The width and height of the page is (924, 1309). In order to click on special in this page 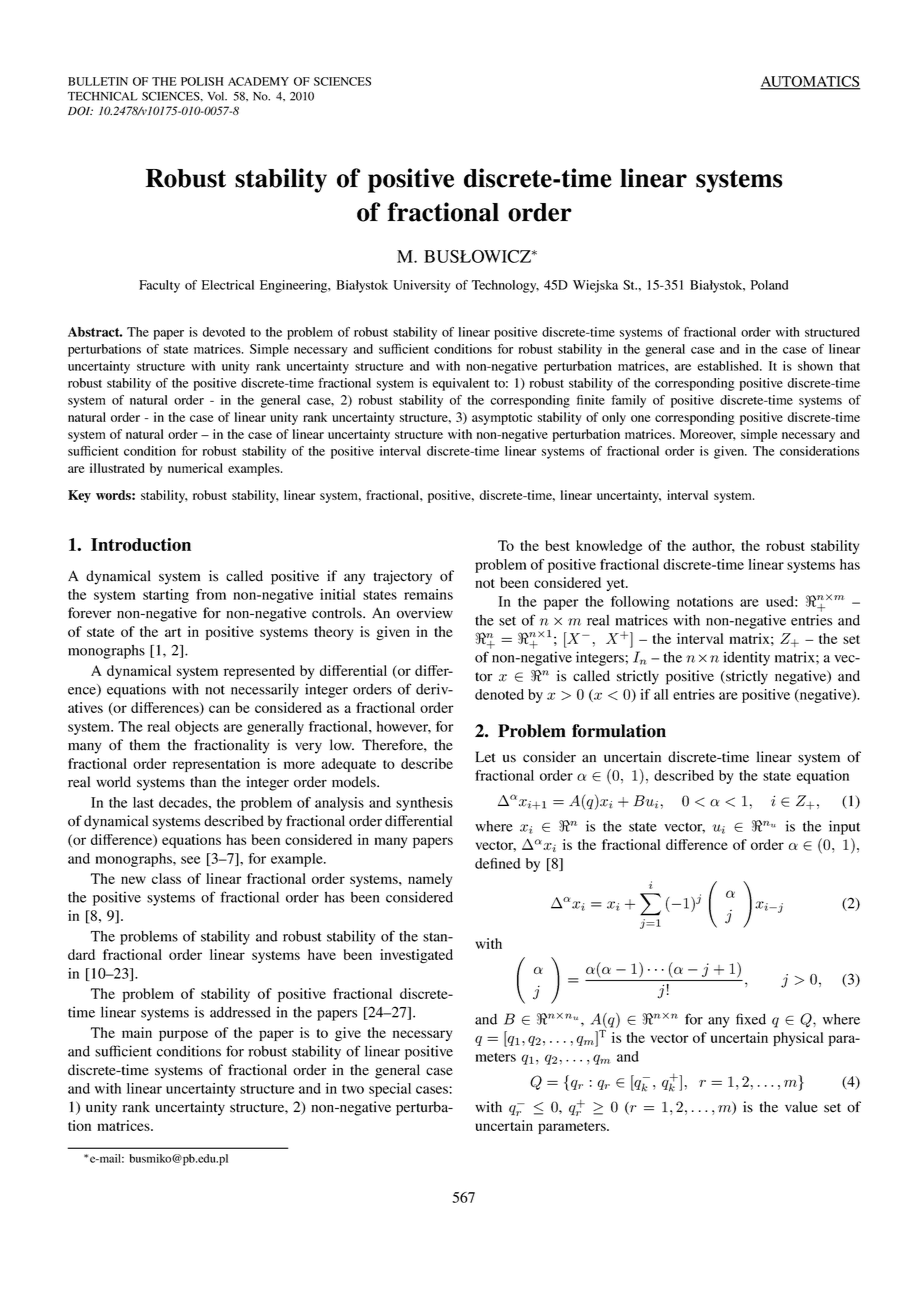, I will do `click(390, 1090)`.
